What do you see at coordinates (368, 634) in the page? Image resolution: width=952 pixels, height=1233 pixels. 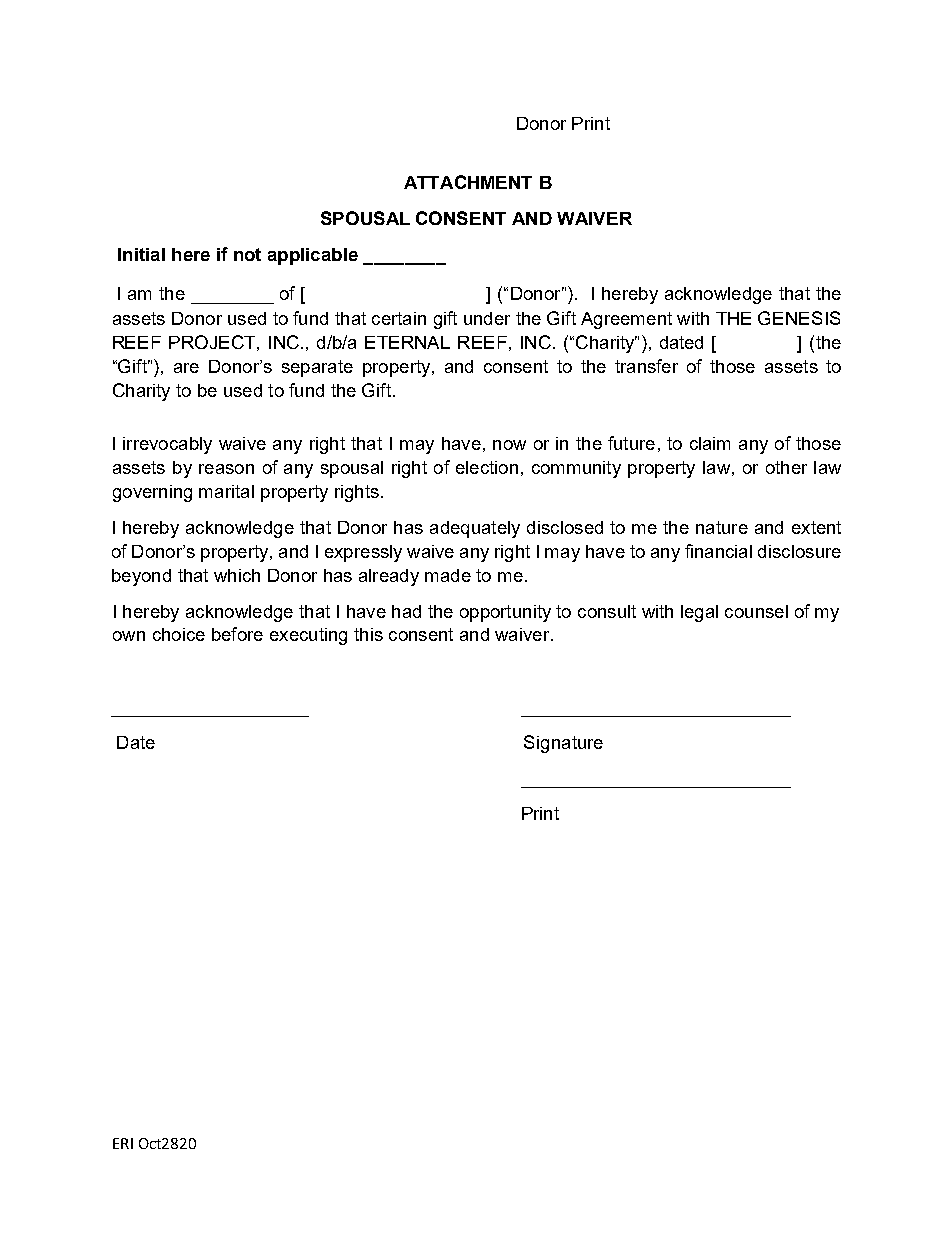 I see `this` at bounding box center [368, 634].
